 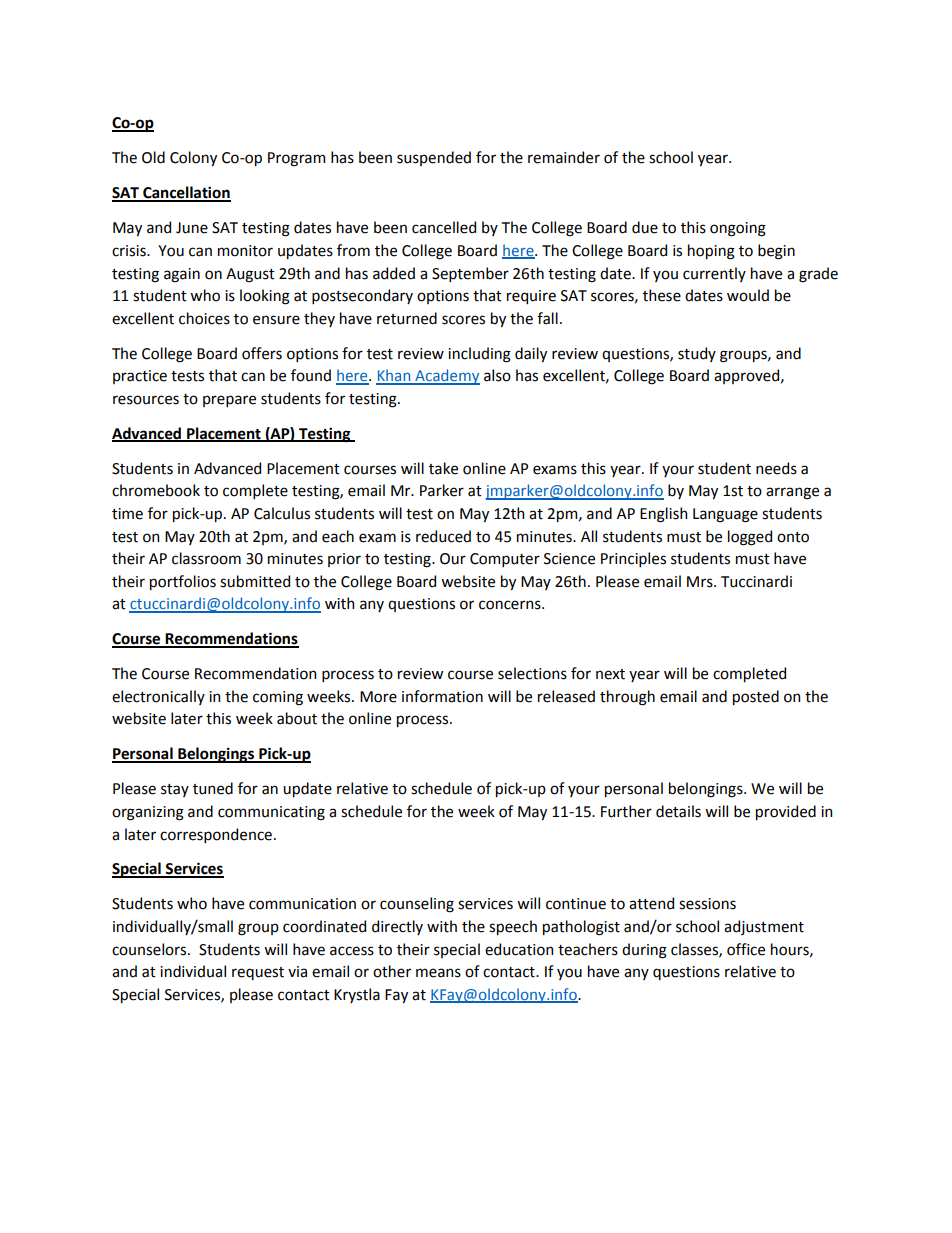 What do you see at coordinates (229, 401) in the screenshot?
I see `prepare` at bounding box center [229, 401].
